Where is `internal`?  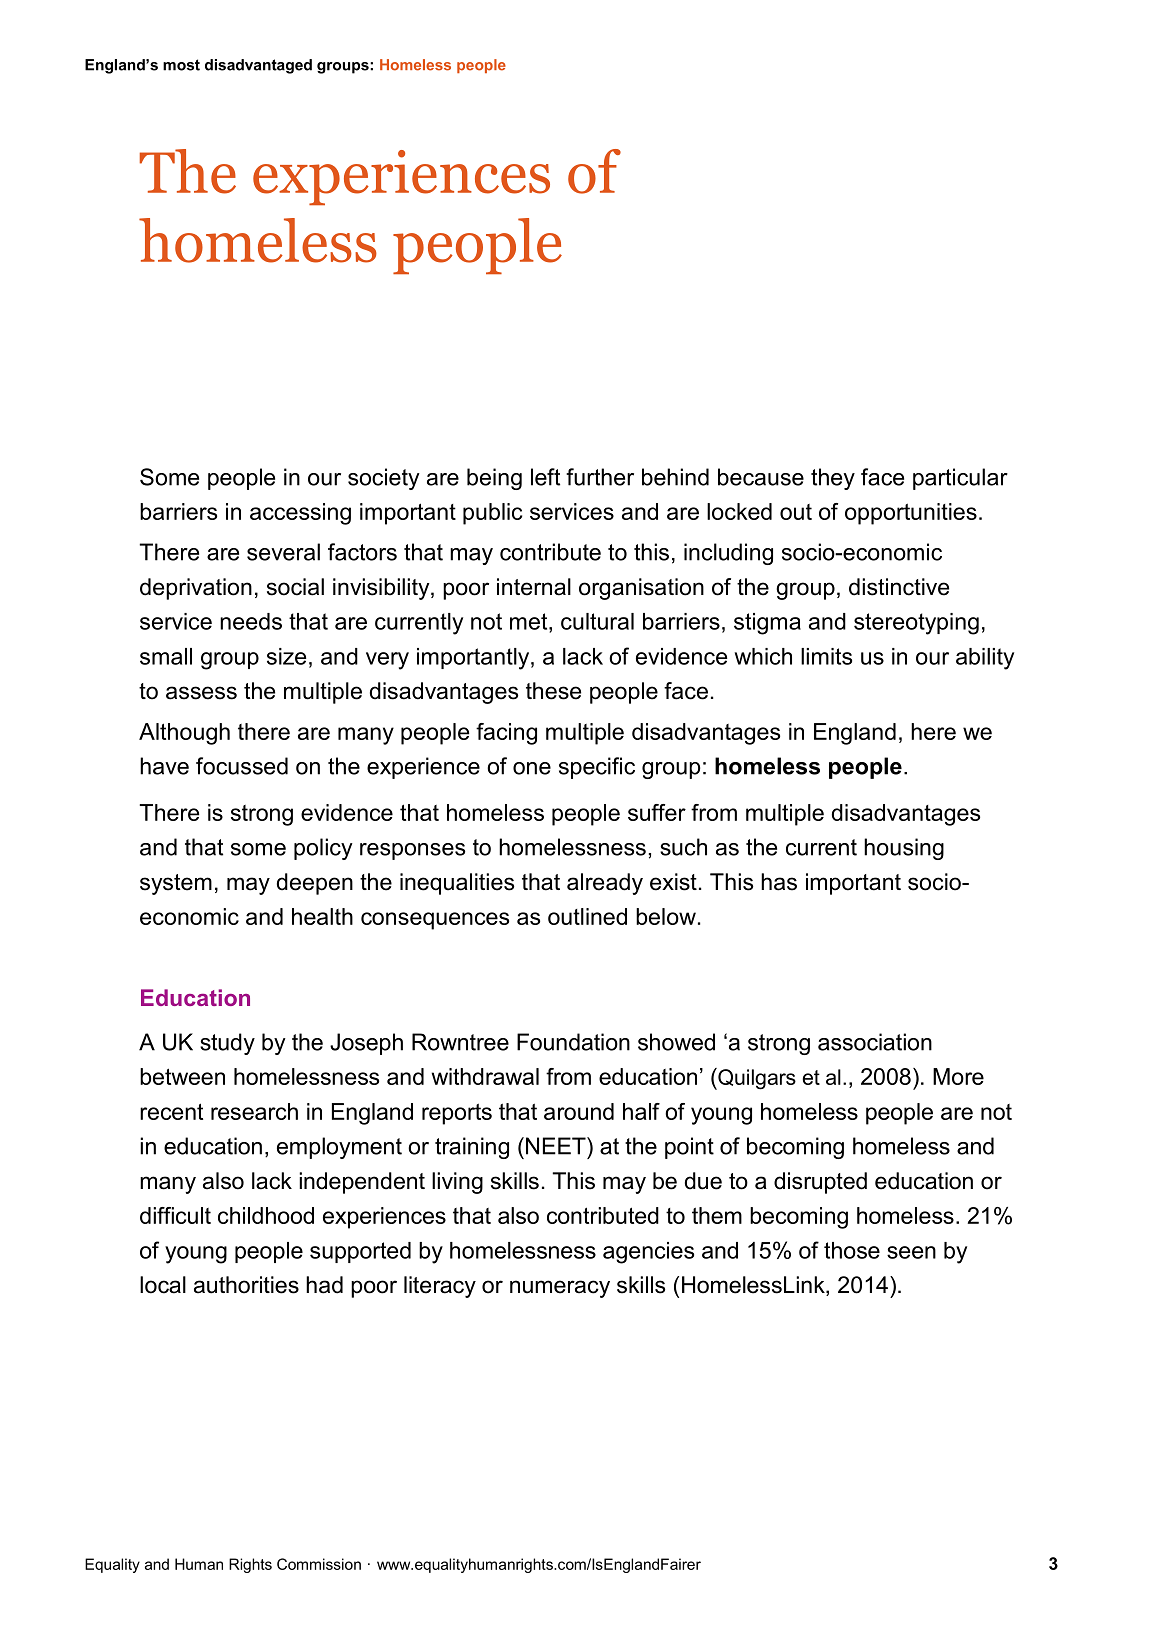 internal is located at coordinates (534, 587).
